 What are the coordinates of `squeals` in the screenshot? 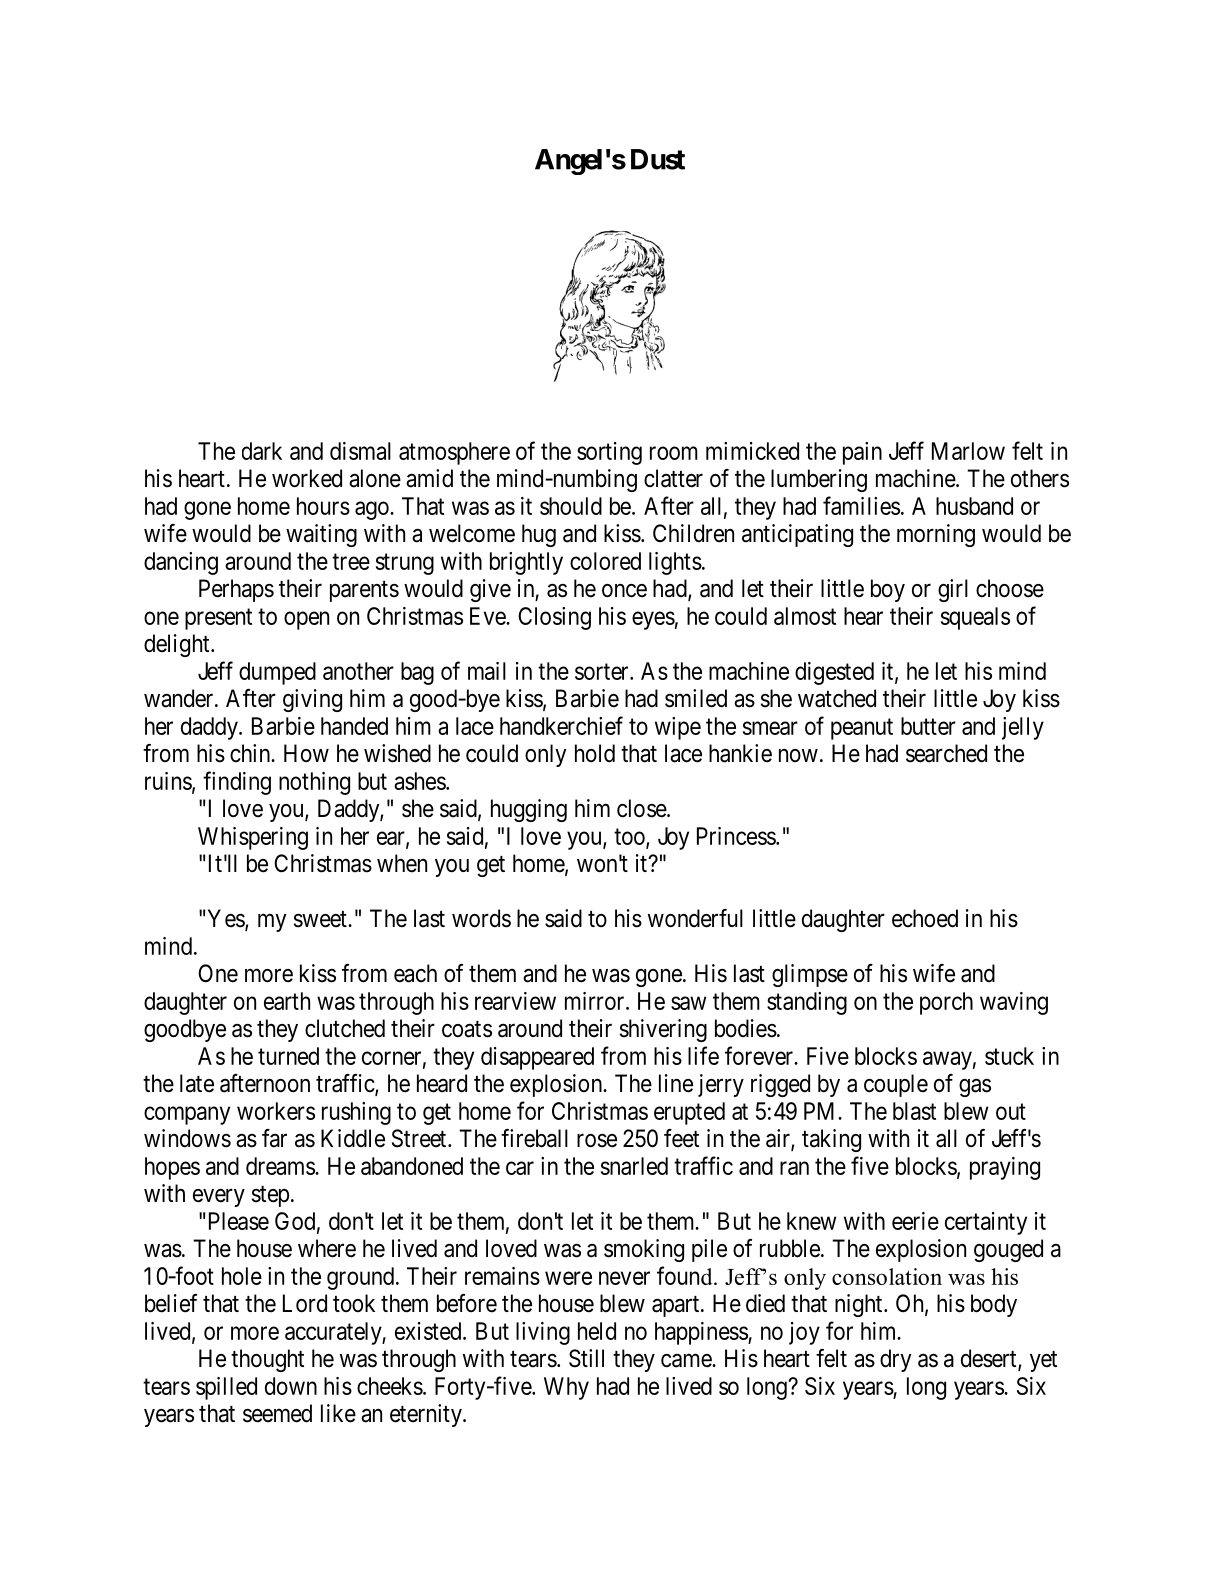 It's located at (975, 618).
